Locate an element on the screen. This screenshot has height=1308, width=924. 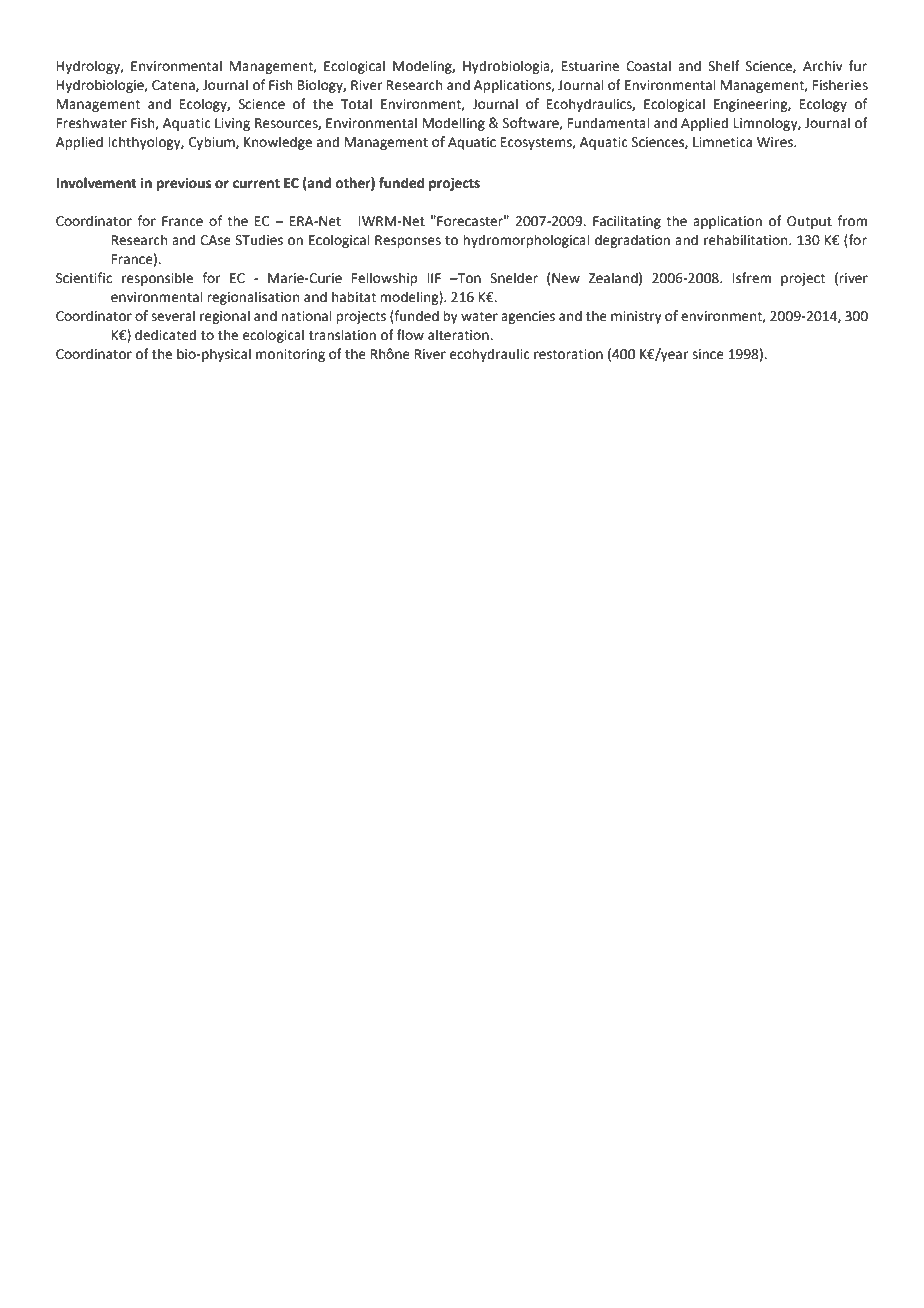
Total is located at coordinates (356, 104).
